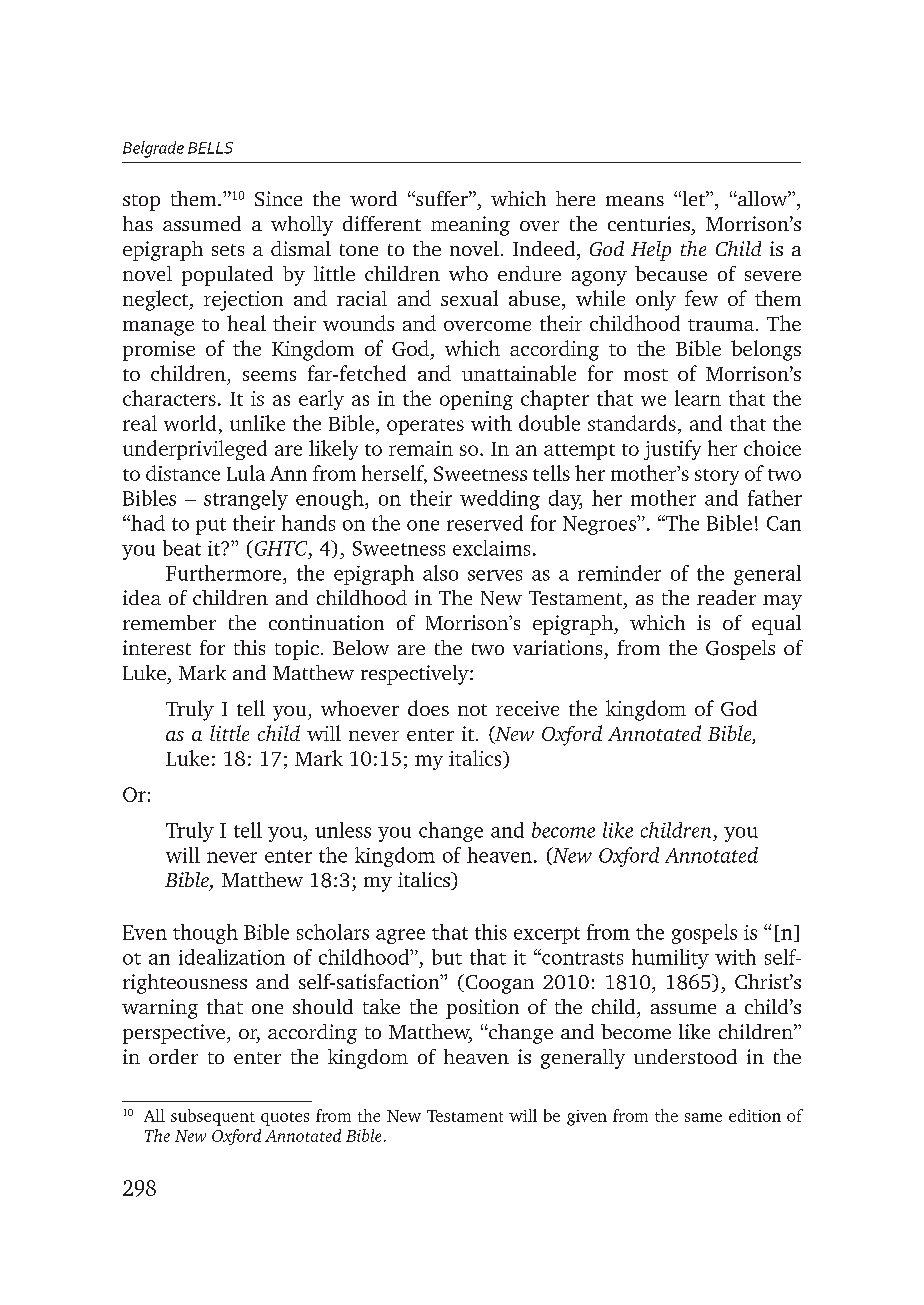  What do you see at coordinates (476, 400) in the document?
I see `opening` at bounding box center [476, 400].
